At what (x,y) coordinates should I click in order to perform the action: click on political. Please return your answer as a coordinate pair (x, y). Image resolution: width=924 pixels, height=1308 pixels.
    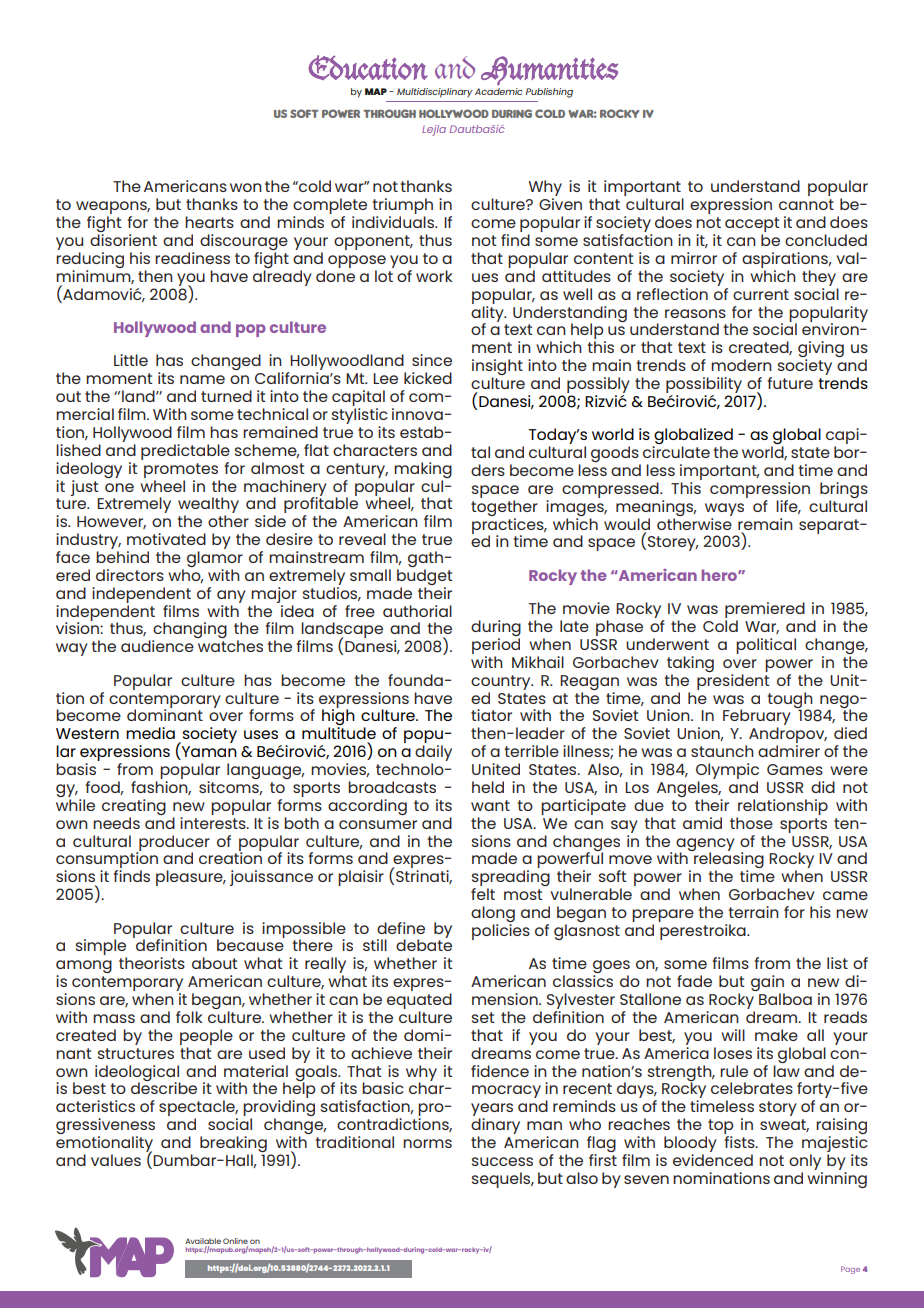
    Looking at the image, I should click on (766, 646).
